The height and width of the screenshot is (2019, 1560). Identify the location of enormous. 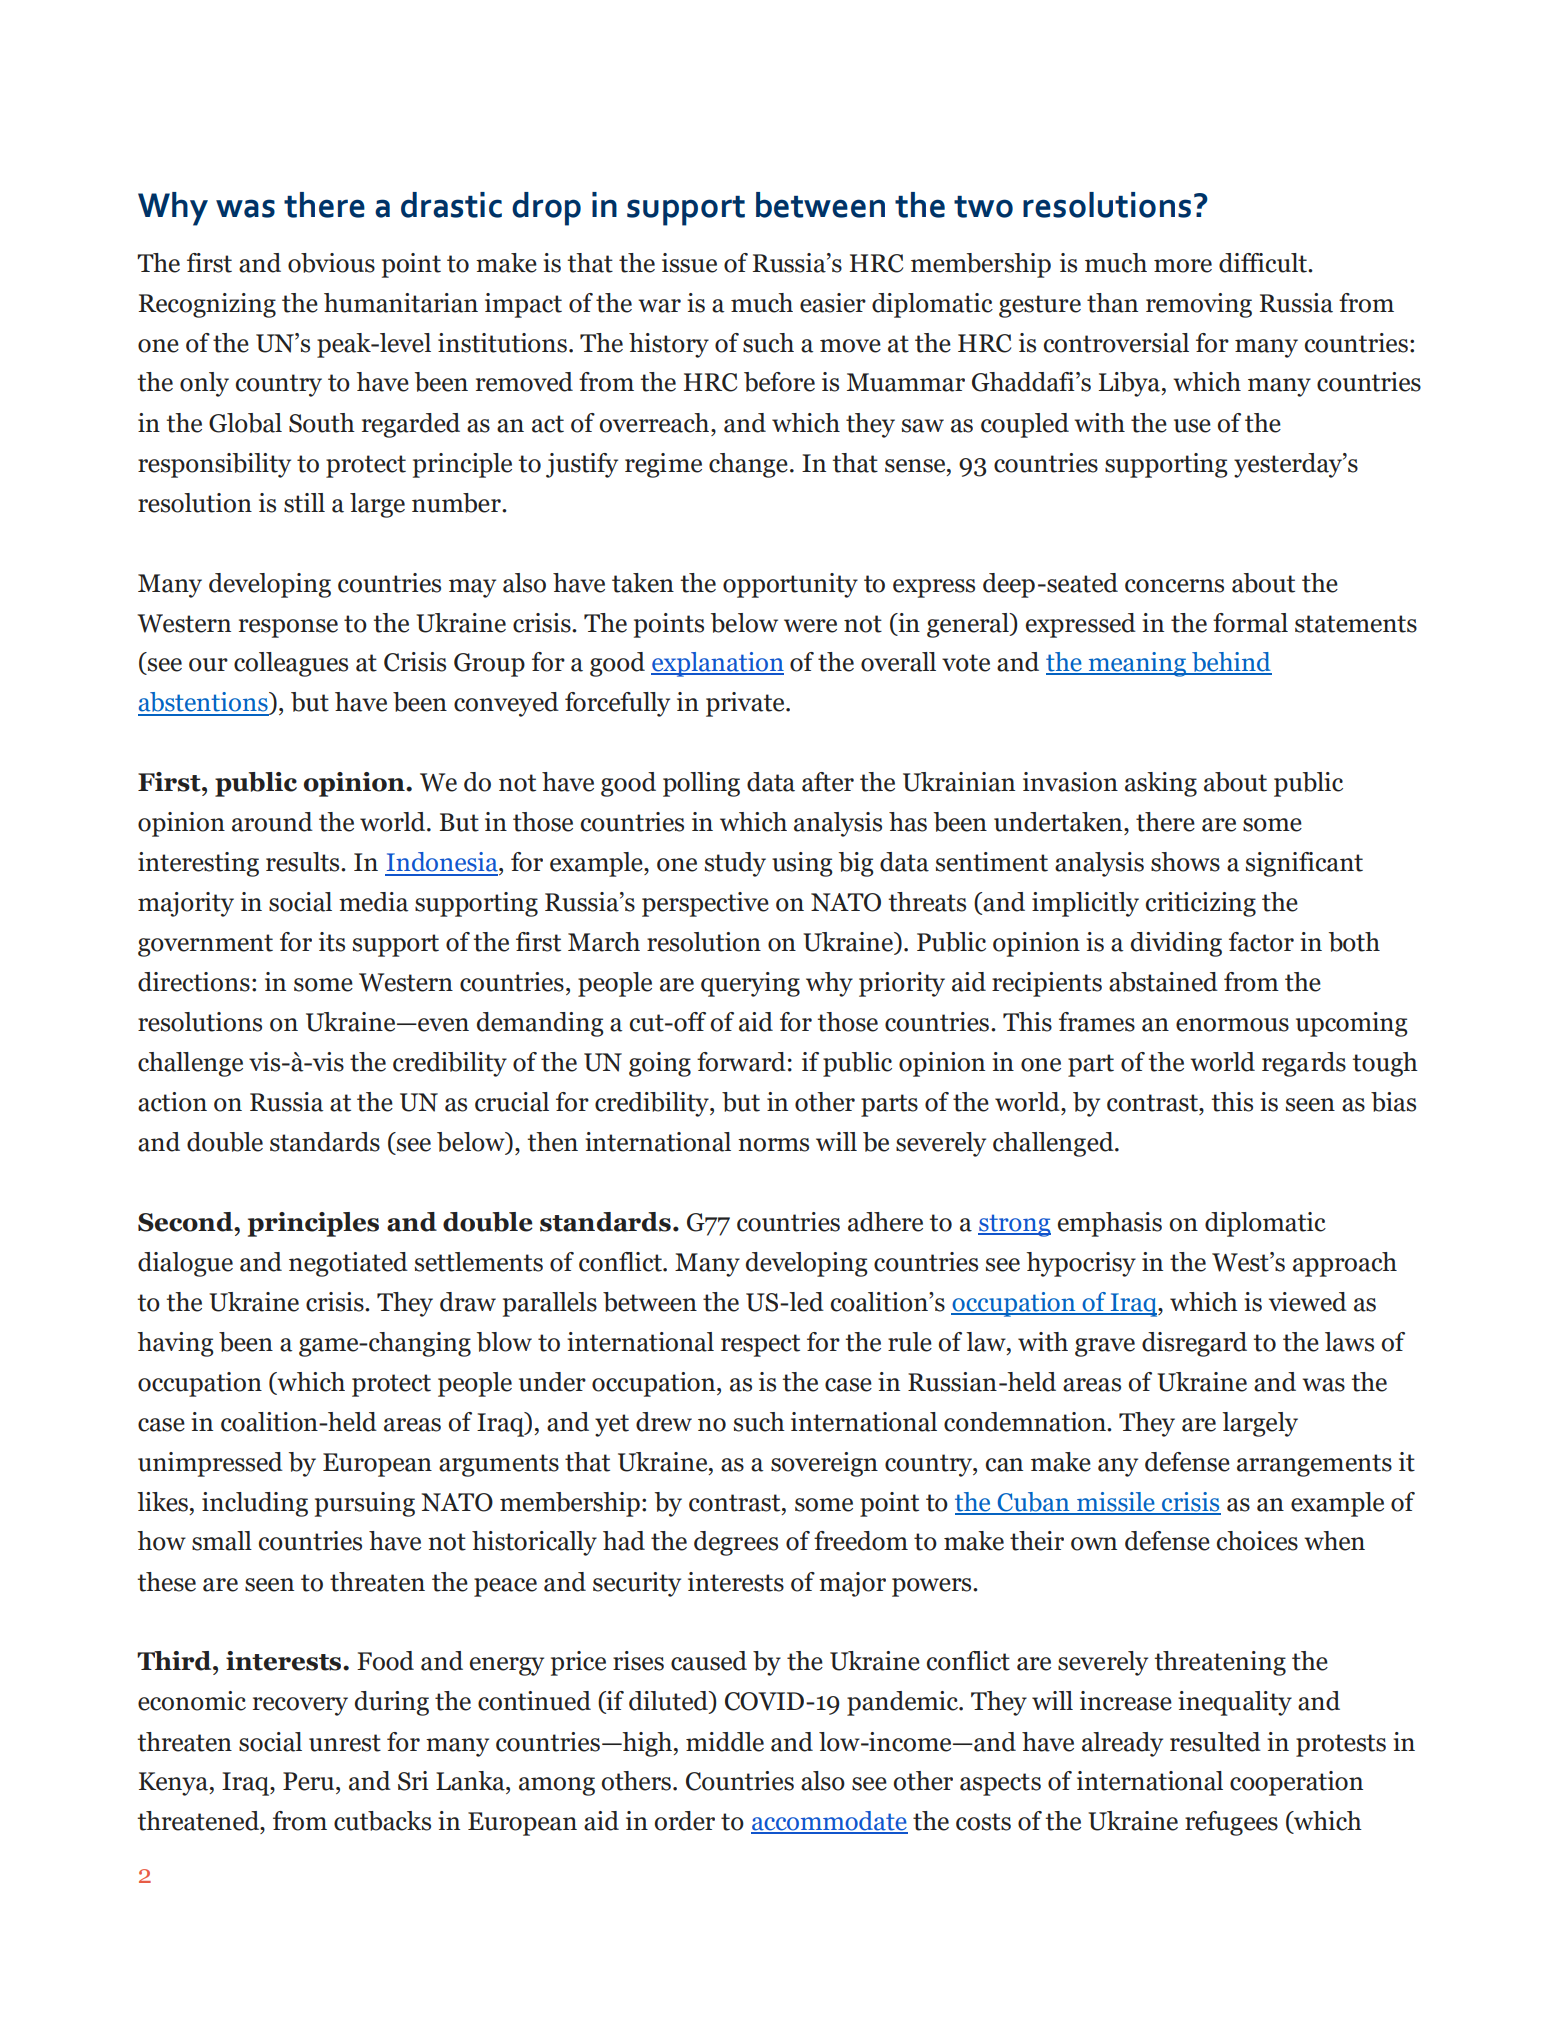
(1232, 1025).
